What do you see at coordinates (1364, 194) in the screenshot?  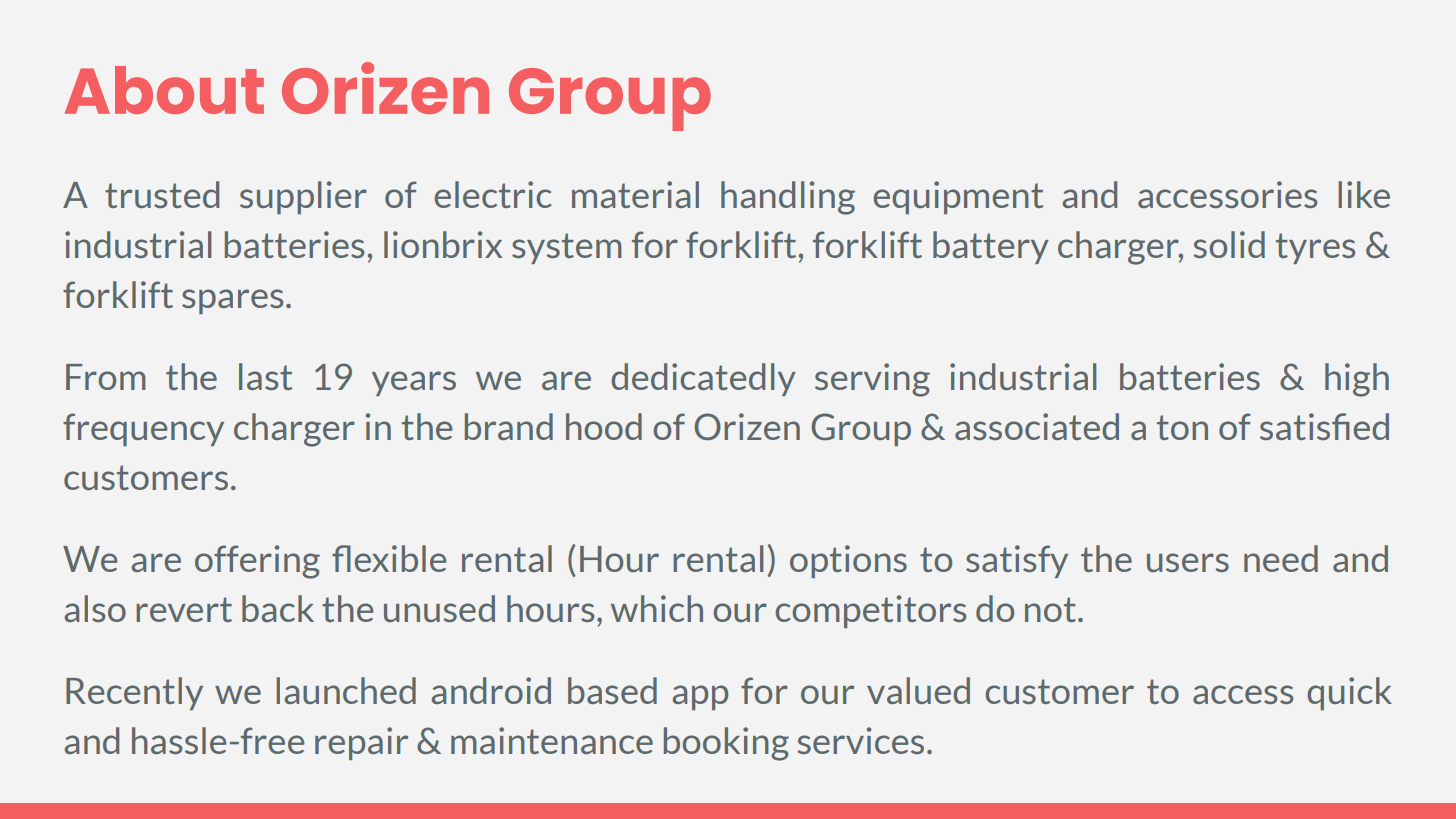 I see `like` at bounding box center [1364, 194].
